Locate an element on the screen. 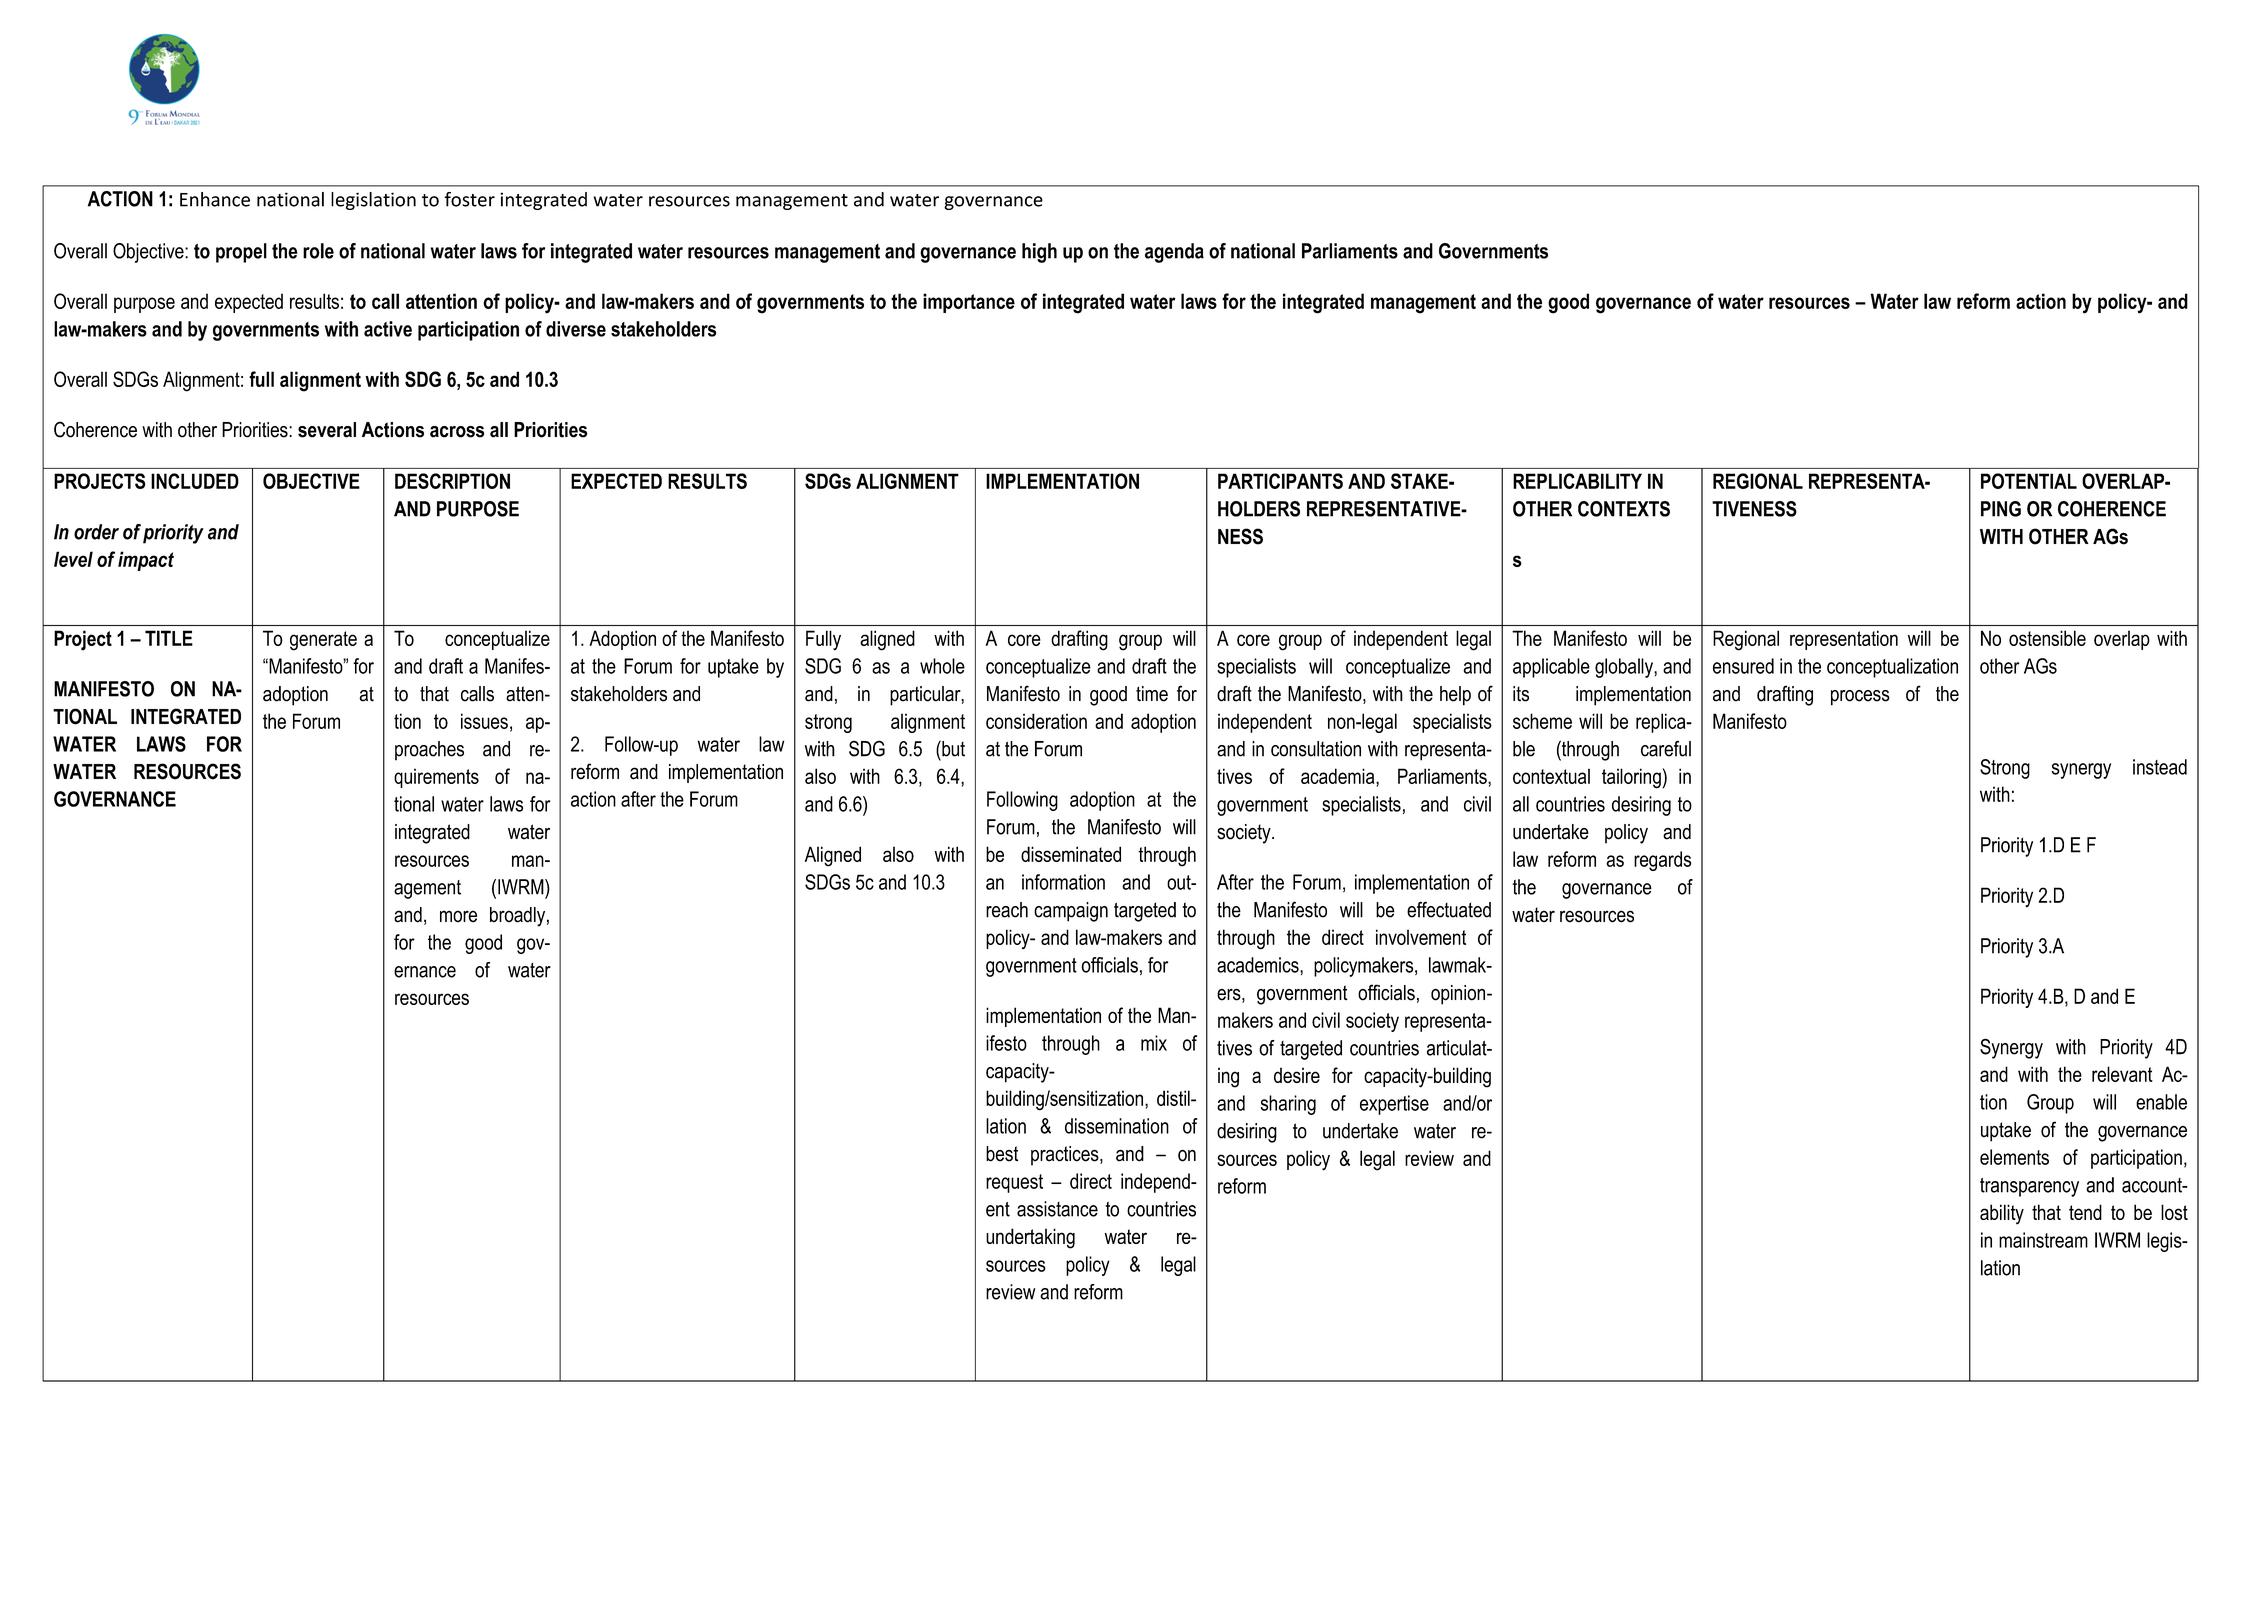 This screenshot has width=2266, height=1602. agenda is located at coordinates (1174, 253).
